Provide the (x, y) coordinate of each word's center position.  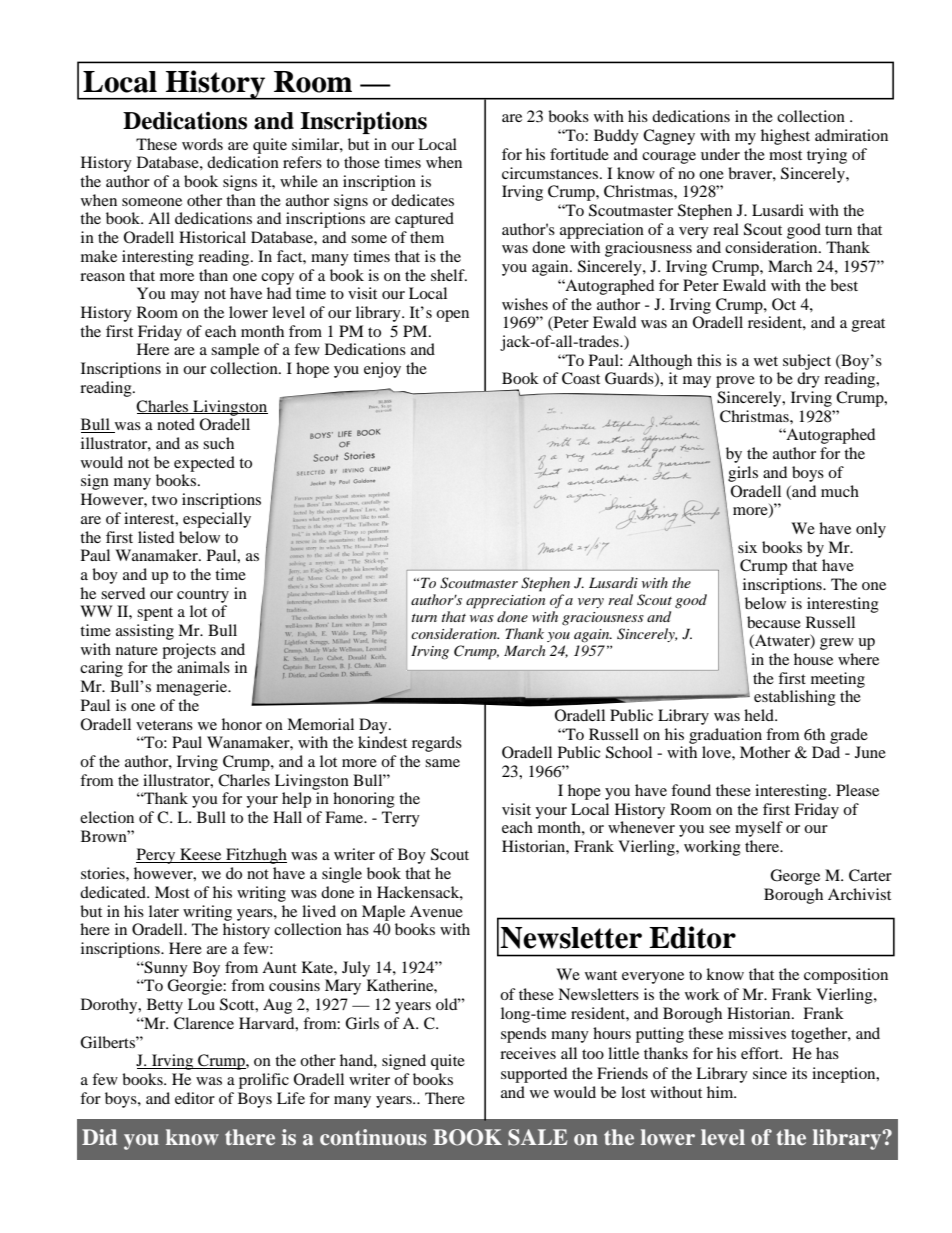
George (795, 877)
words (202, 144)
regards (437, 744)
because (774, 622)
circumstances (550, 173)
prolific (264, 1081)
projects (189, 651)
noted (176, 424)
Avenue (436, 911)
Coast (581, 378)
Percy (157, 856)
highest (785, 137)
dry (808, 380)
